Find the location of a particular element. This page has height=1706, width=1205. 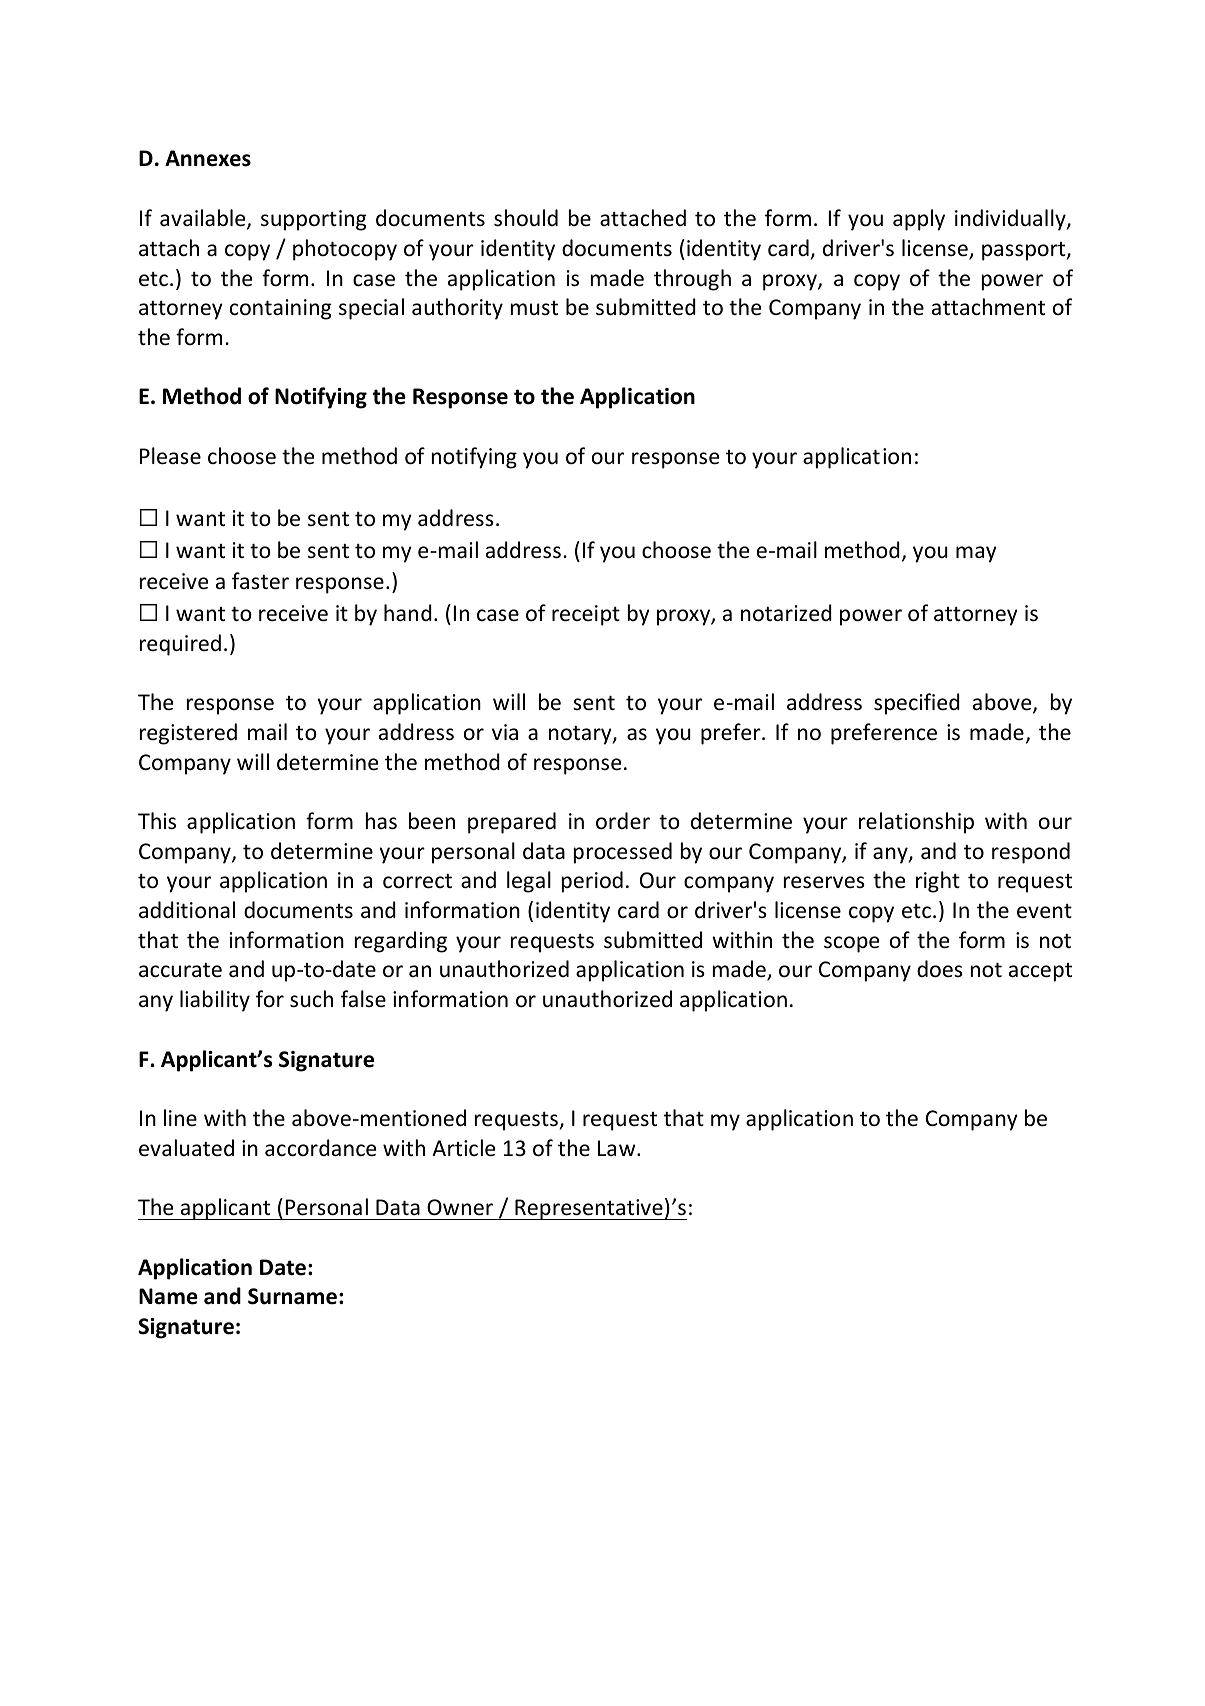

Law is located at coordinates (618, 1148).
